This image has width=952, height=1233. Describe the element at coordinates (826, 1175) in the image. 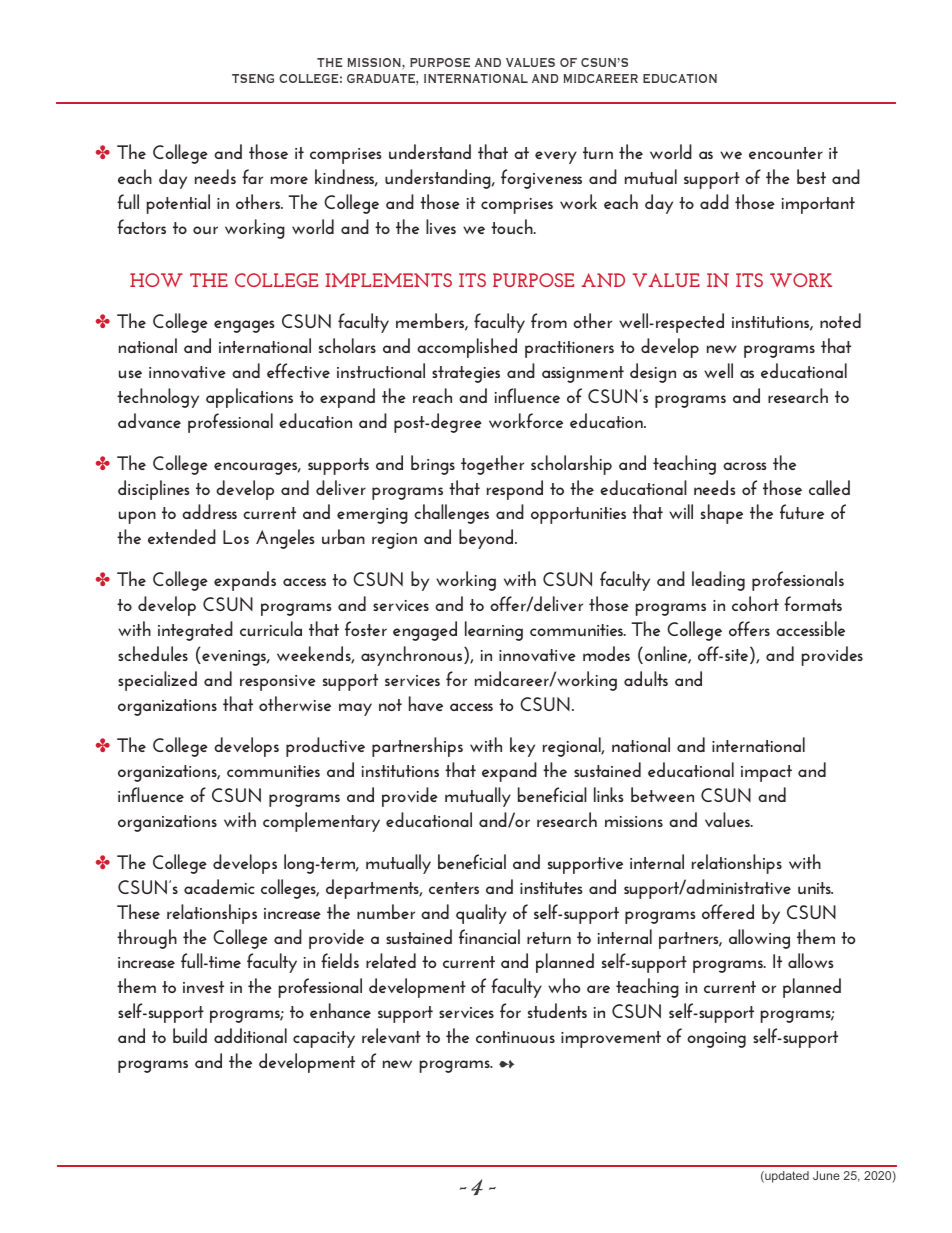

I see `June` at that location.
